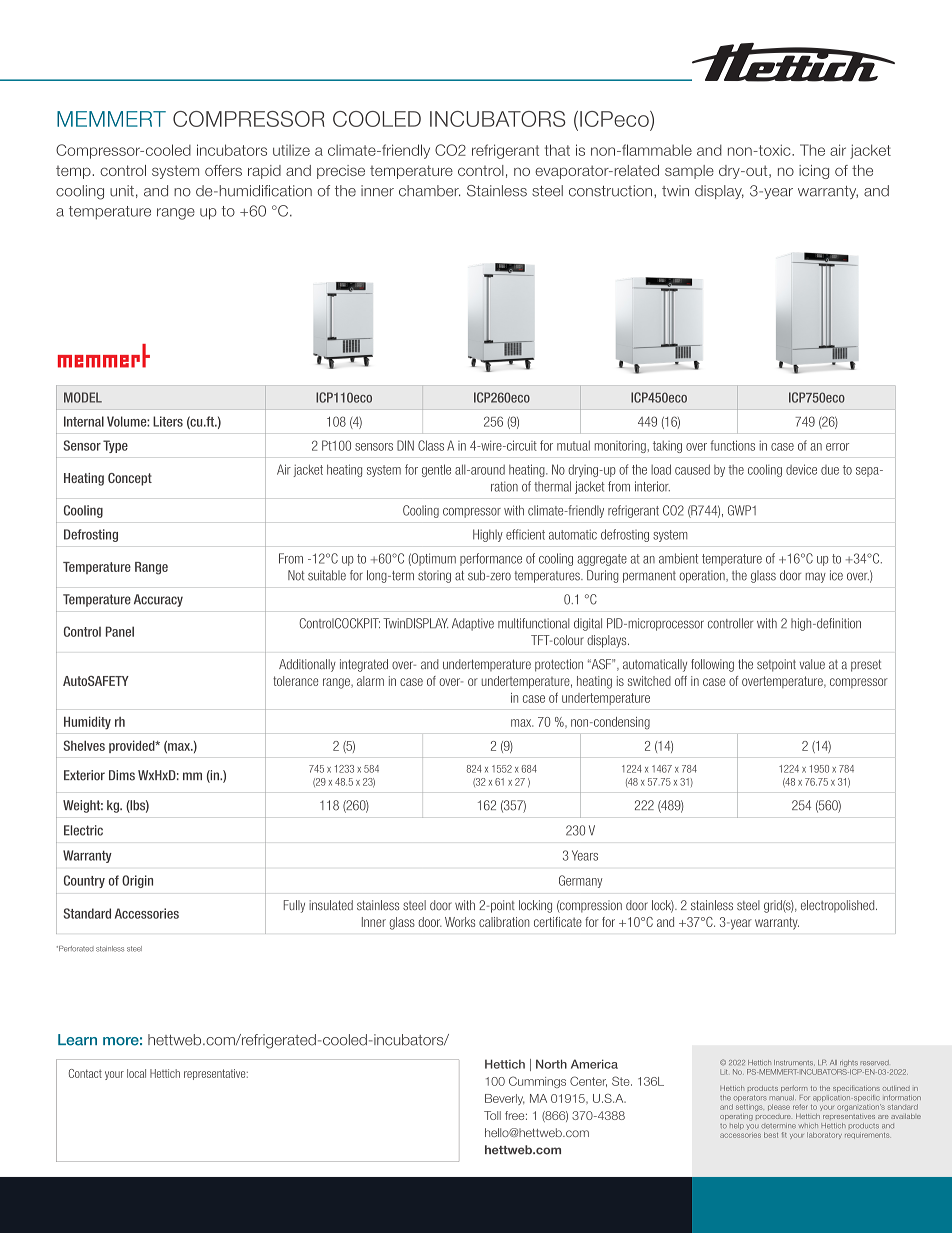 This screenshot has width=952, height=1233. Describe the element at coordinates (120, 631) in the screenshot. I see `Panel` at that location.
